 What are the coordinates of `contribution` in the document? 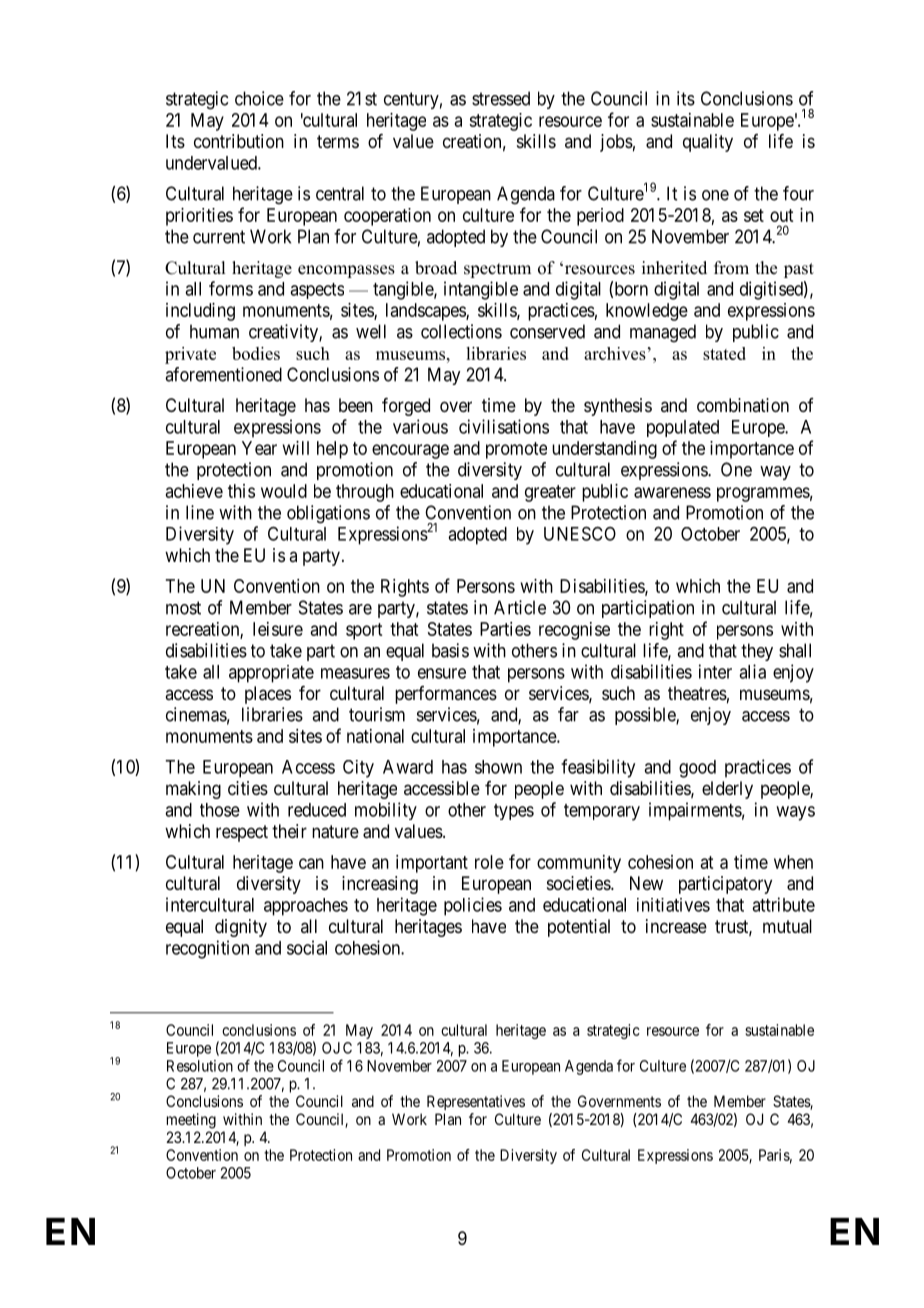 It's located at (239, 141).
